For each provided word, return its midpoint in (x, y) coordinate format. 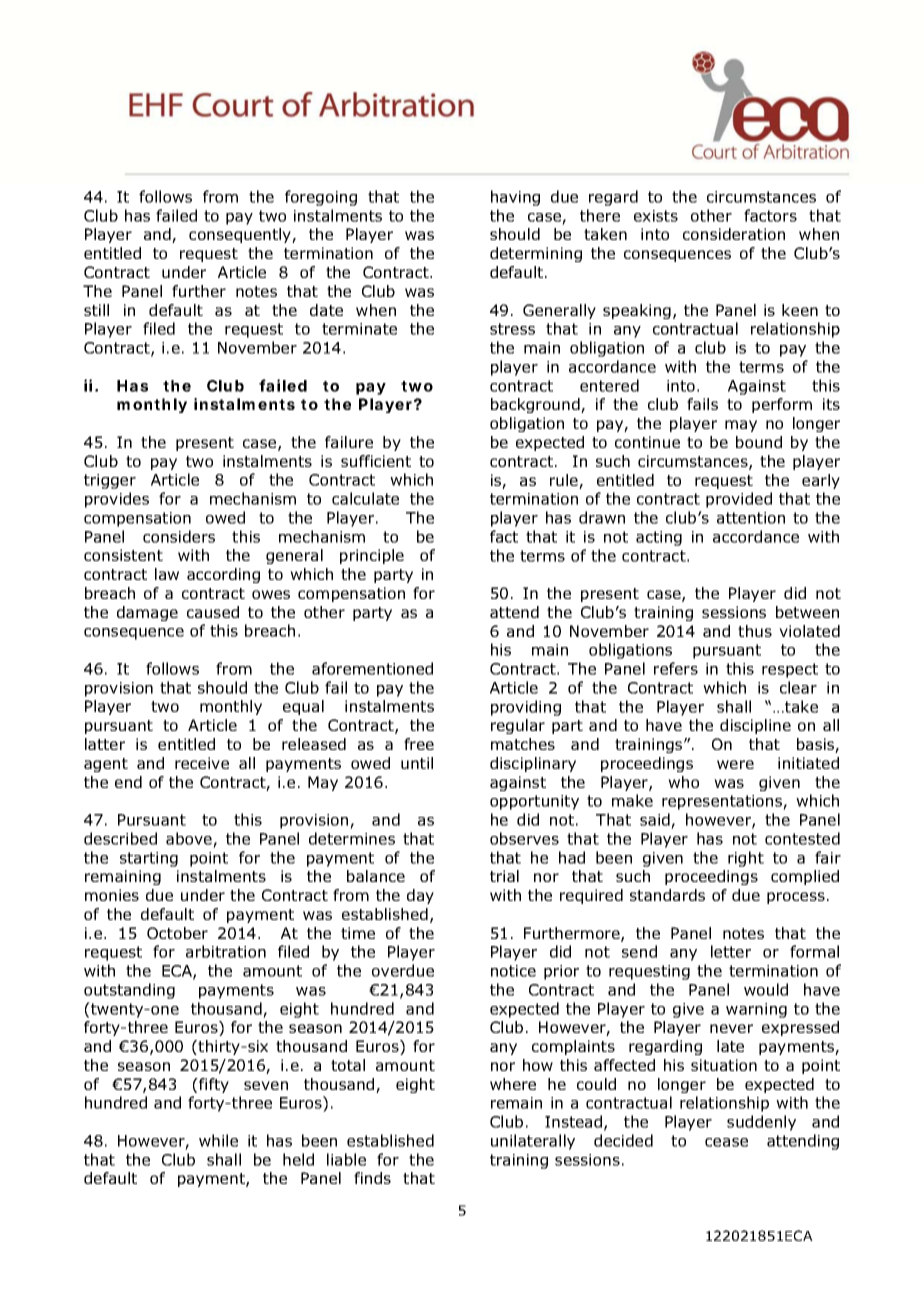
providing (526, 708)
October (177, 933)
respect (790, 670)
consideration (734, 234)
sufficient (376, 461)
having (515, 198)
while (218, 1140)
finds (372, 1178)
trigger (110, 481)
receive (202, 763)
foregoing (321, 198)
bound (759, 442)
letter (731, 951)
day (420, 896)
